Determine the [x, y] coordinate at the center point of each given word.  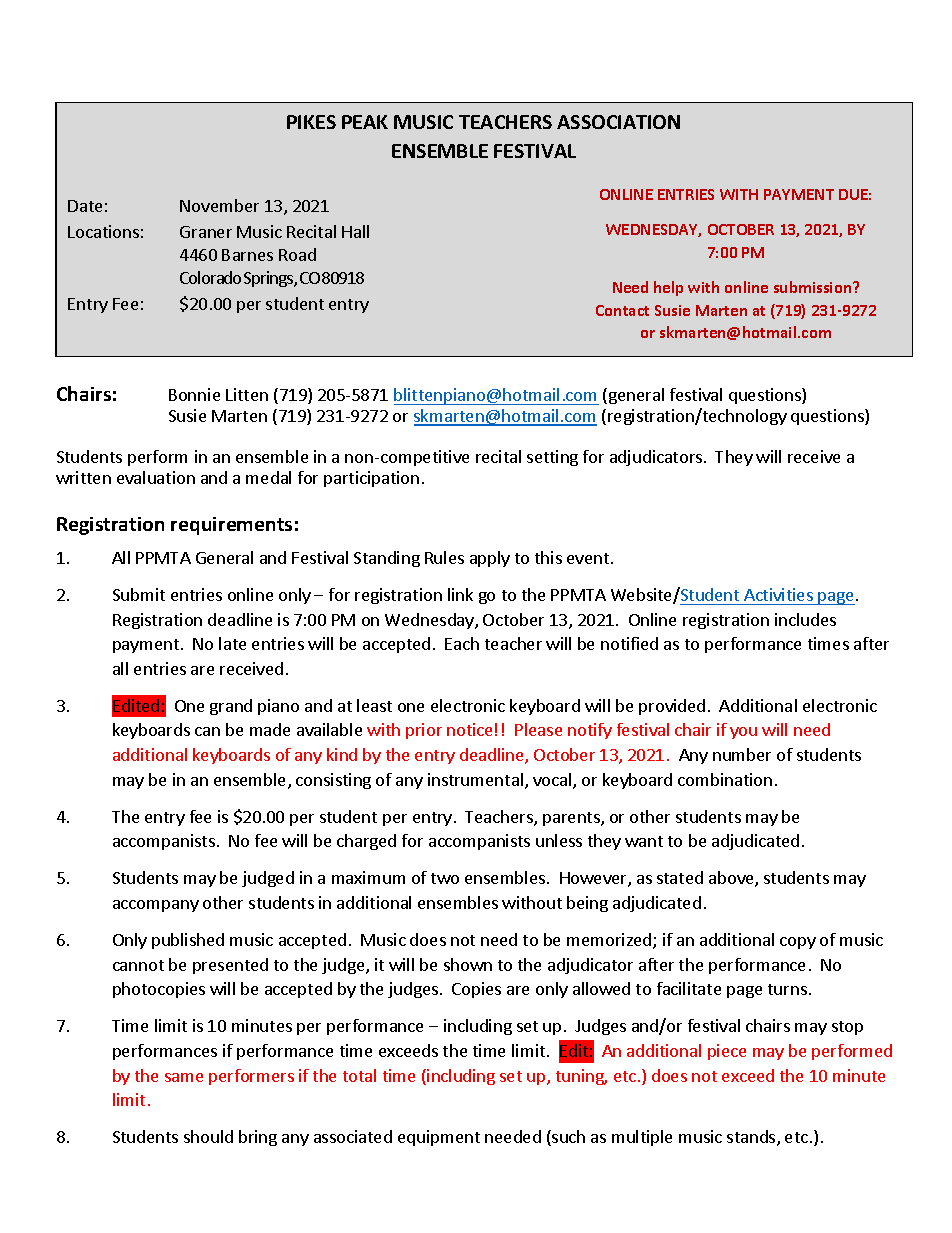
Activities [778, 594]
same [184, 1077]
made [270, 729]
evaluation [156, 477]
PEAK [365, 122]
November [219, 205]
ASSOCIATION [618, 122]
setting [552, 458]
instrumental [475, 779]
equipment [439, 1138]
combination [725, 779]
